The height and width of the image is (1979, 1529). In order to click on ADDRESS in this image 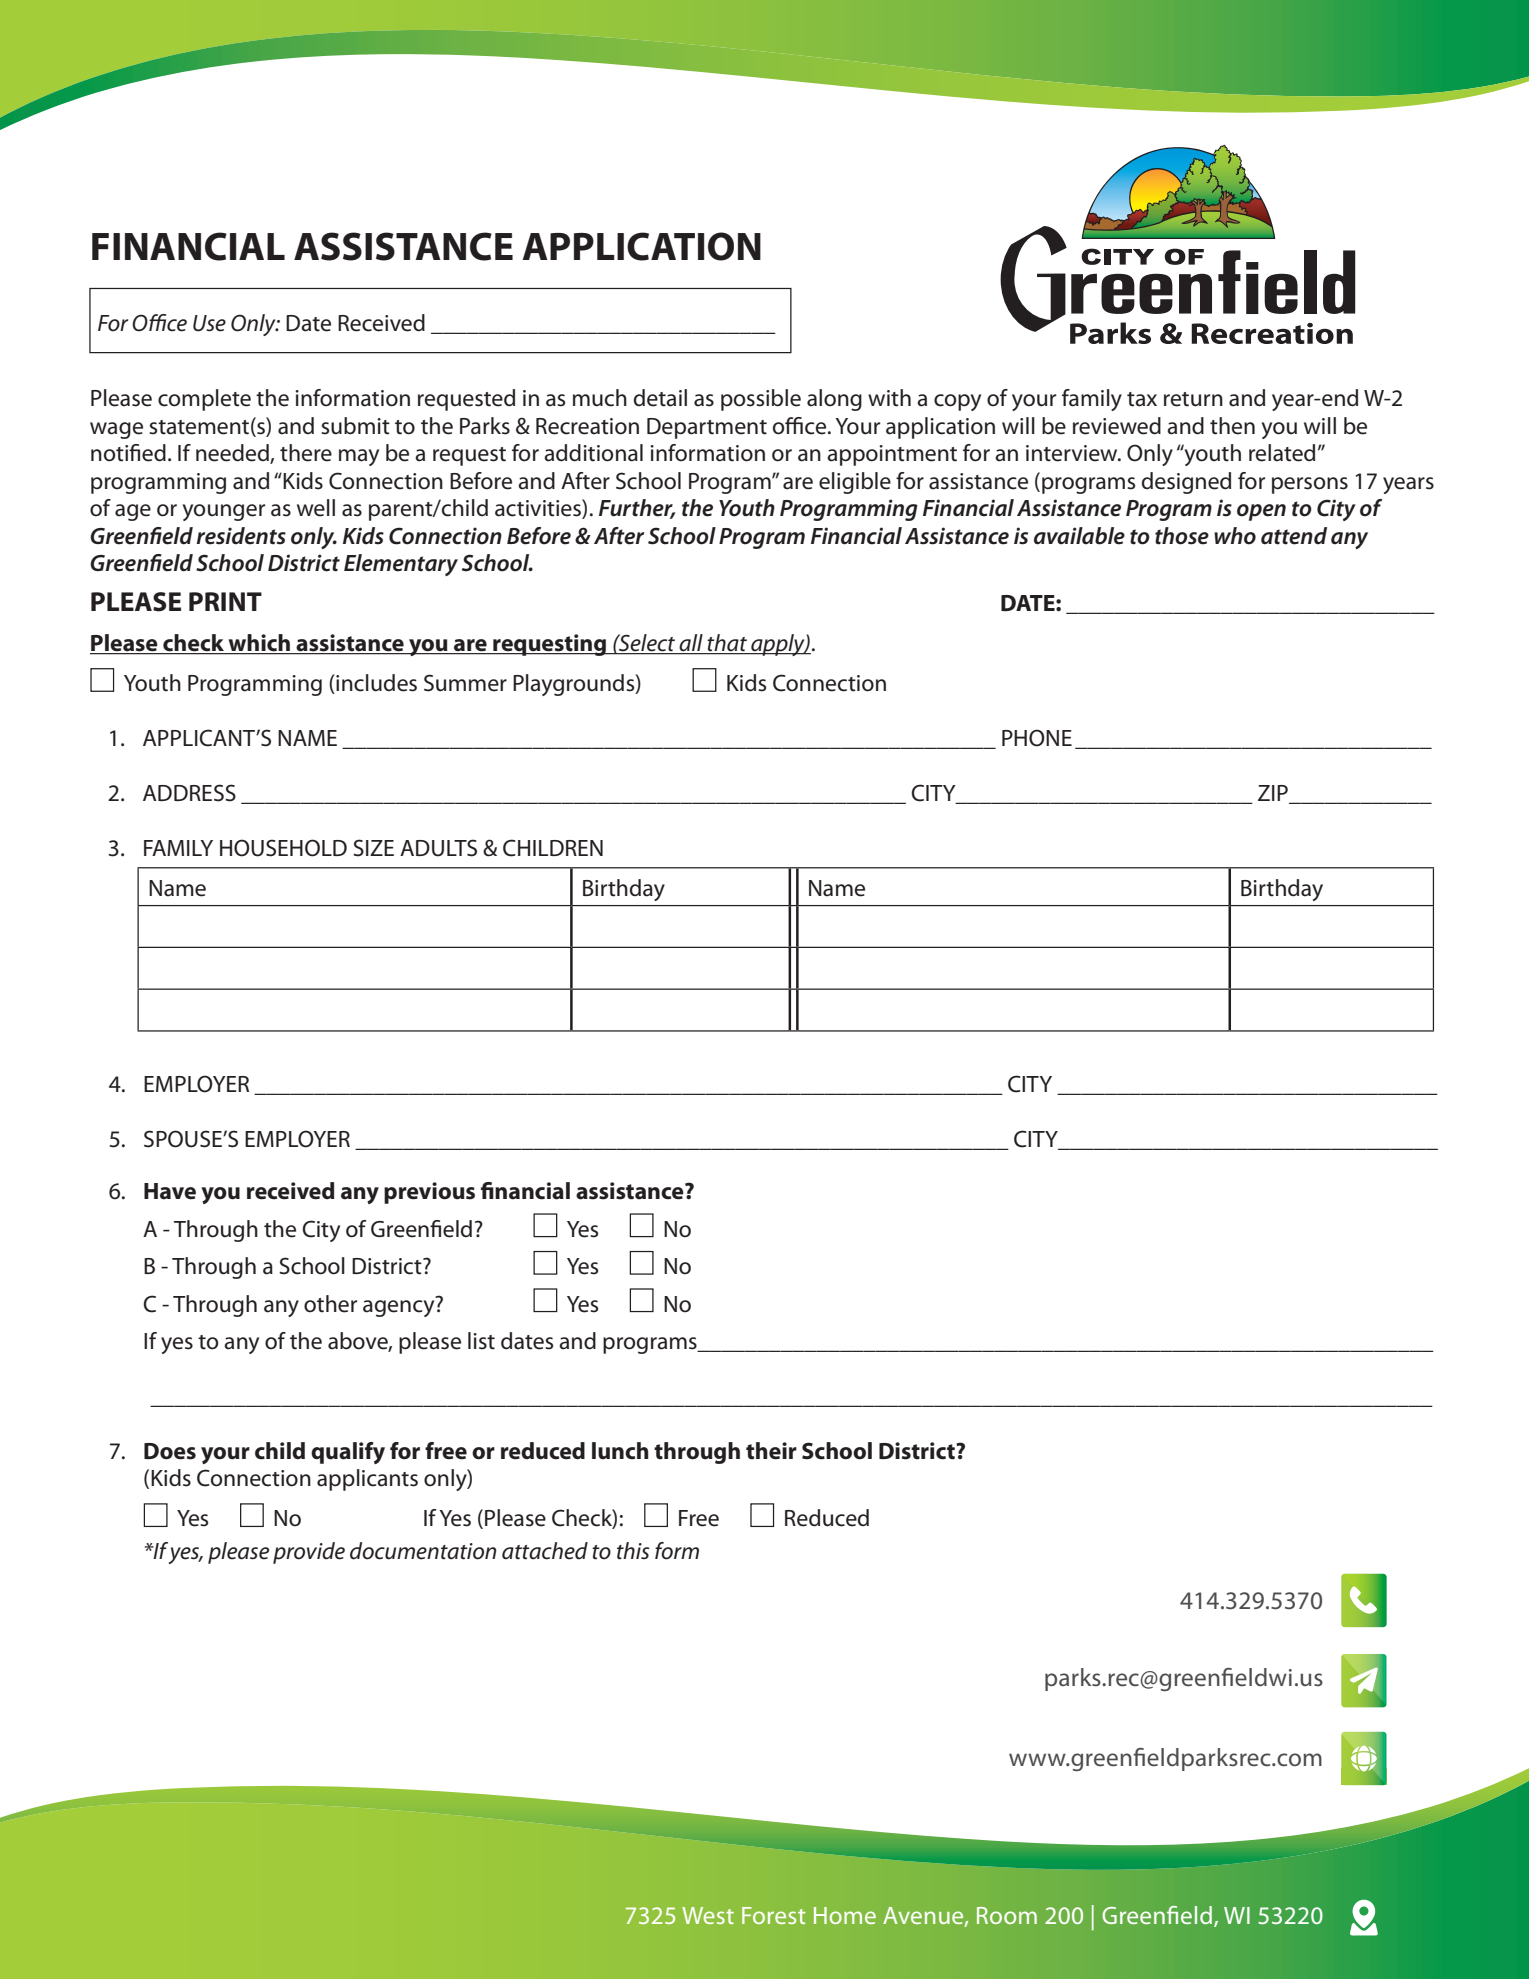, I will do `click(189, 793)`.
